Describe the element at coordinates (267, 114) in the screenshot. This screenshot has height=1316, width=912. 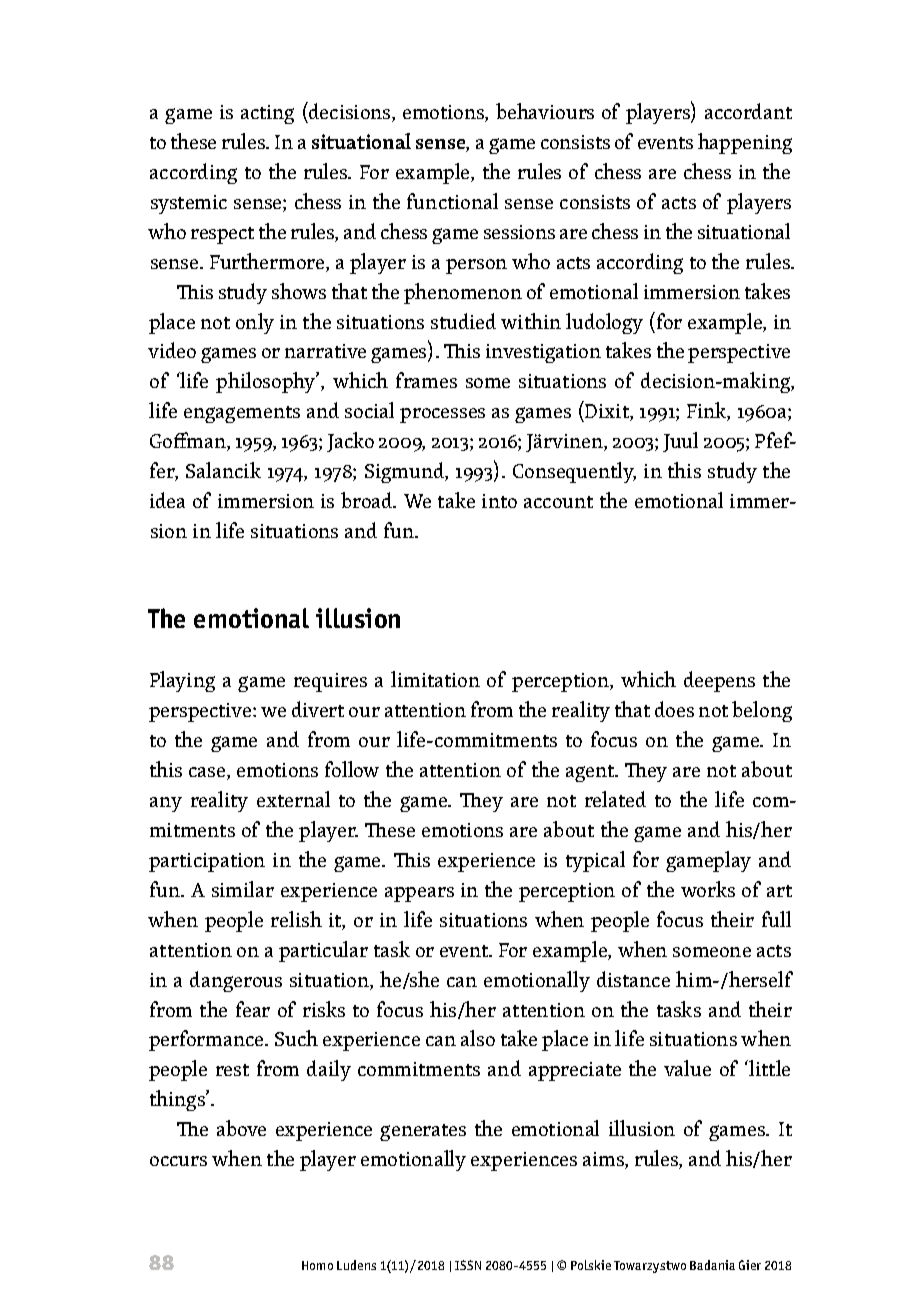
I see `acting` at that location.
